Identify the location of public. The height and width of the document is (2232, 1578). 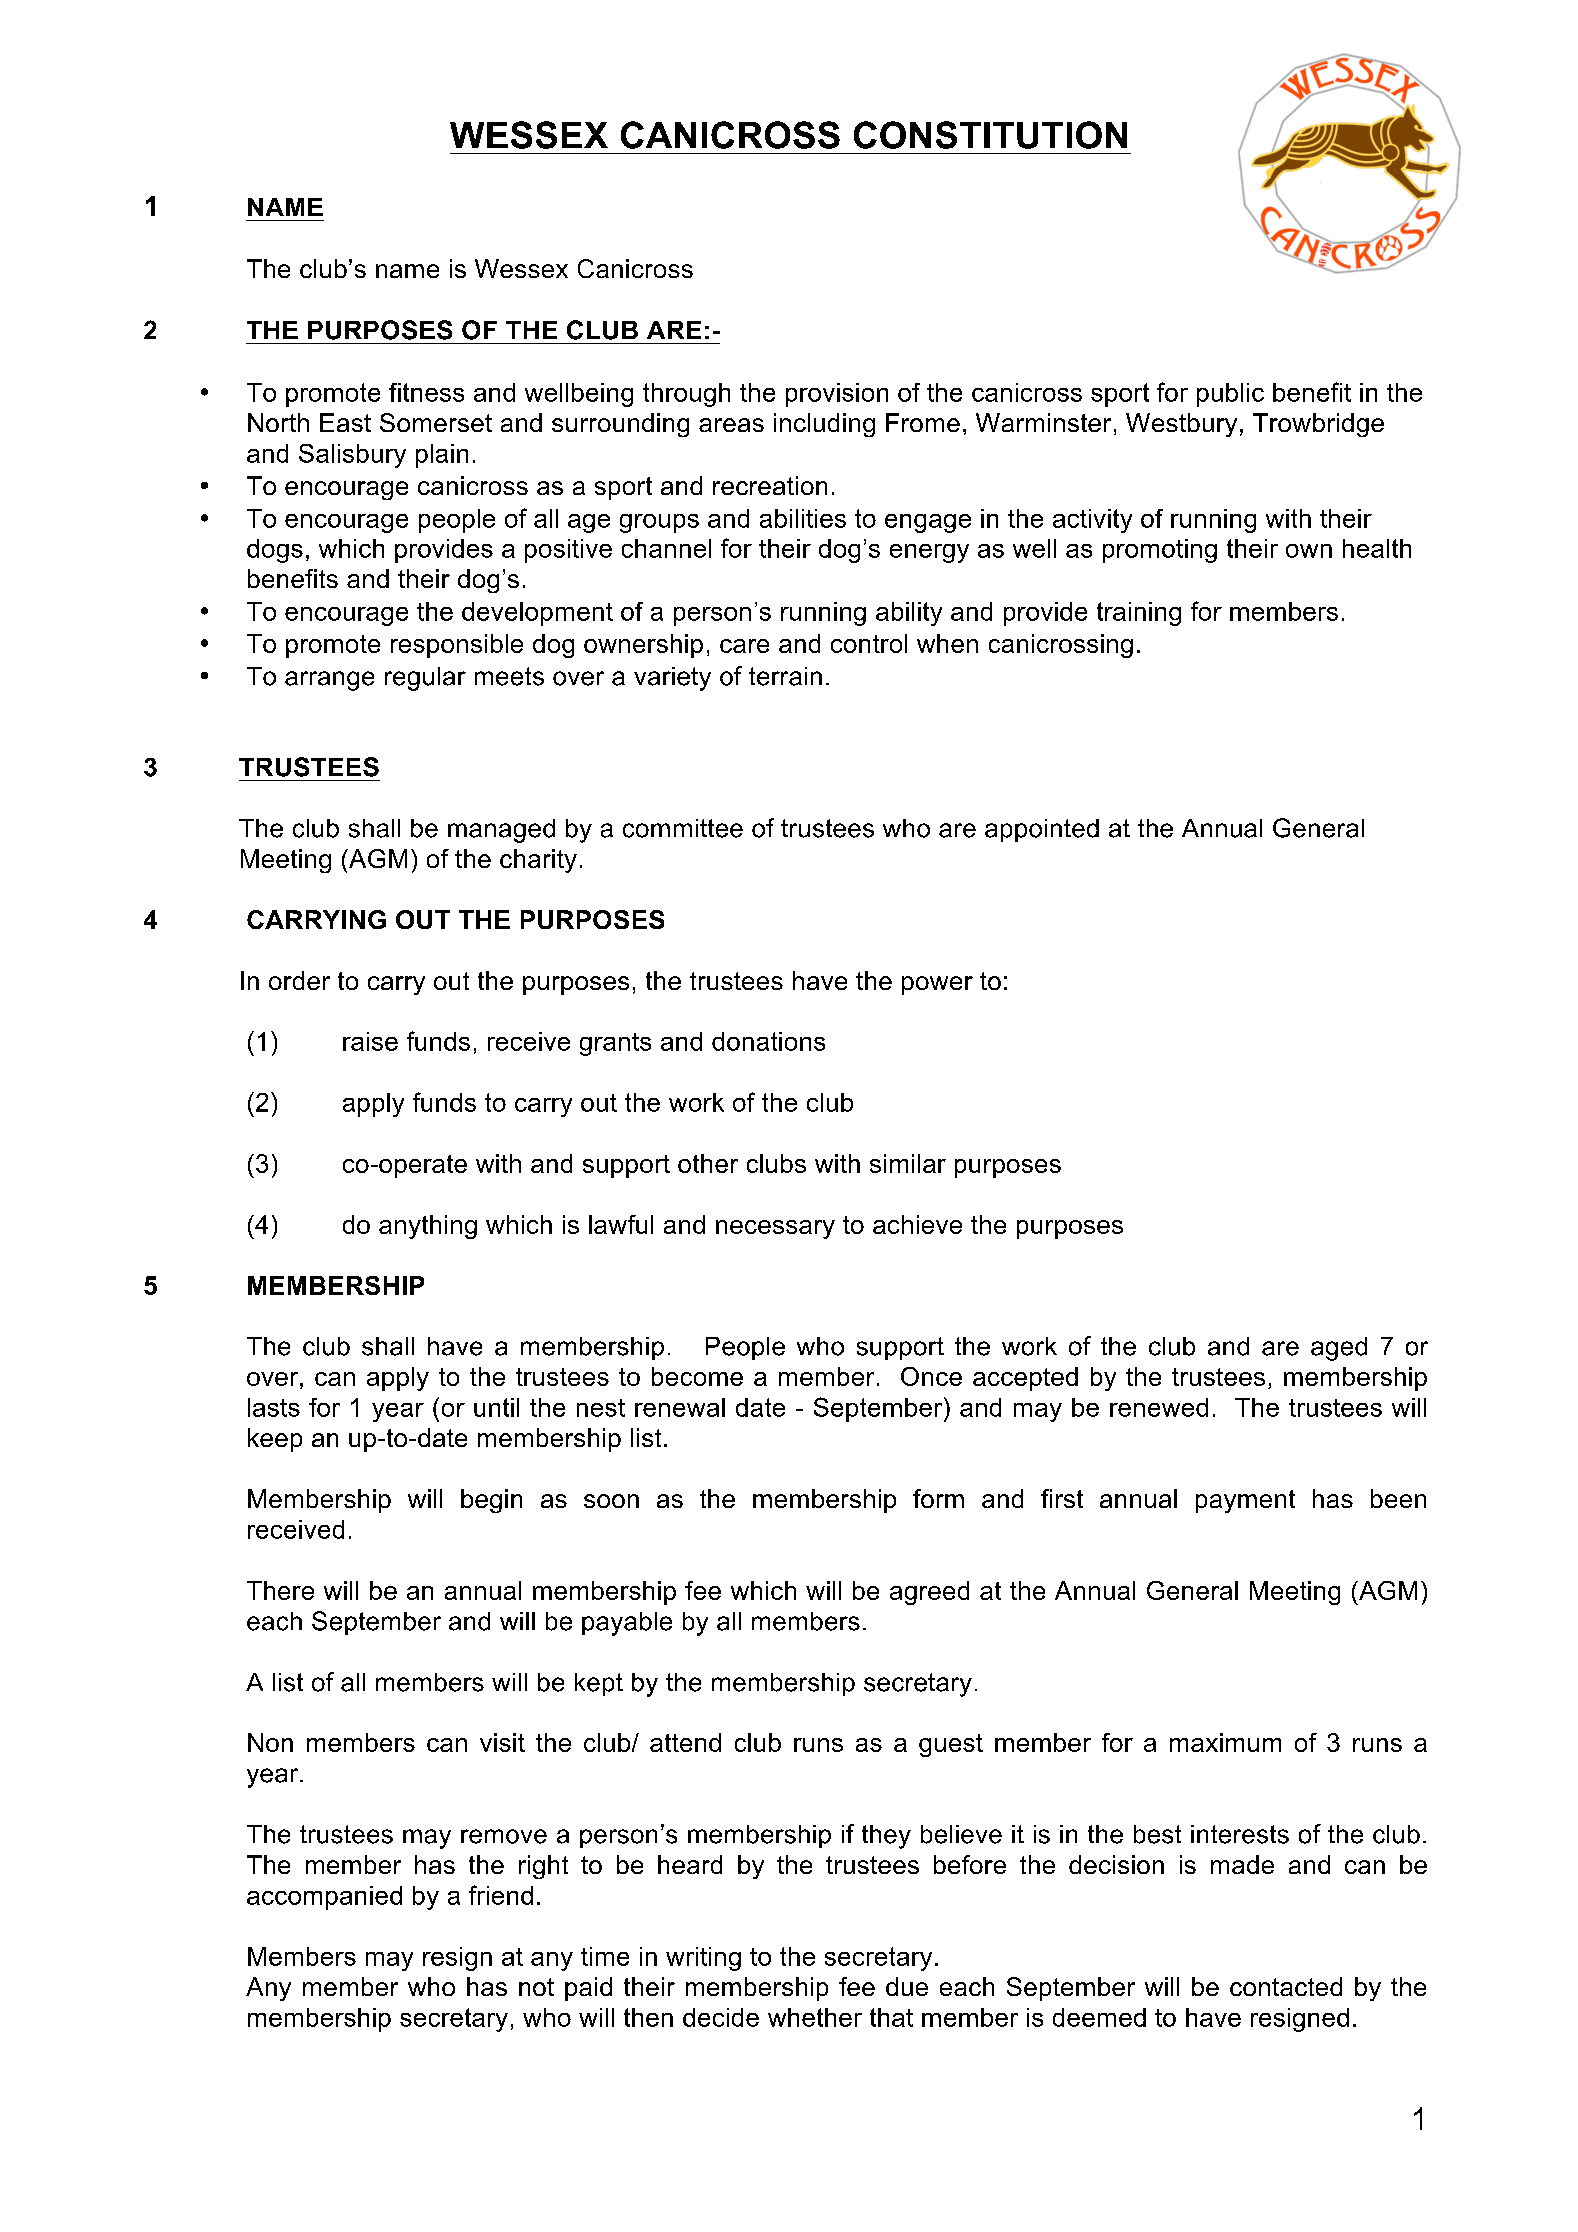
(1230, 395).
